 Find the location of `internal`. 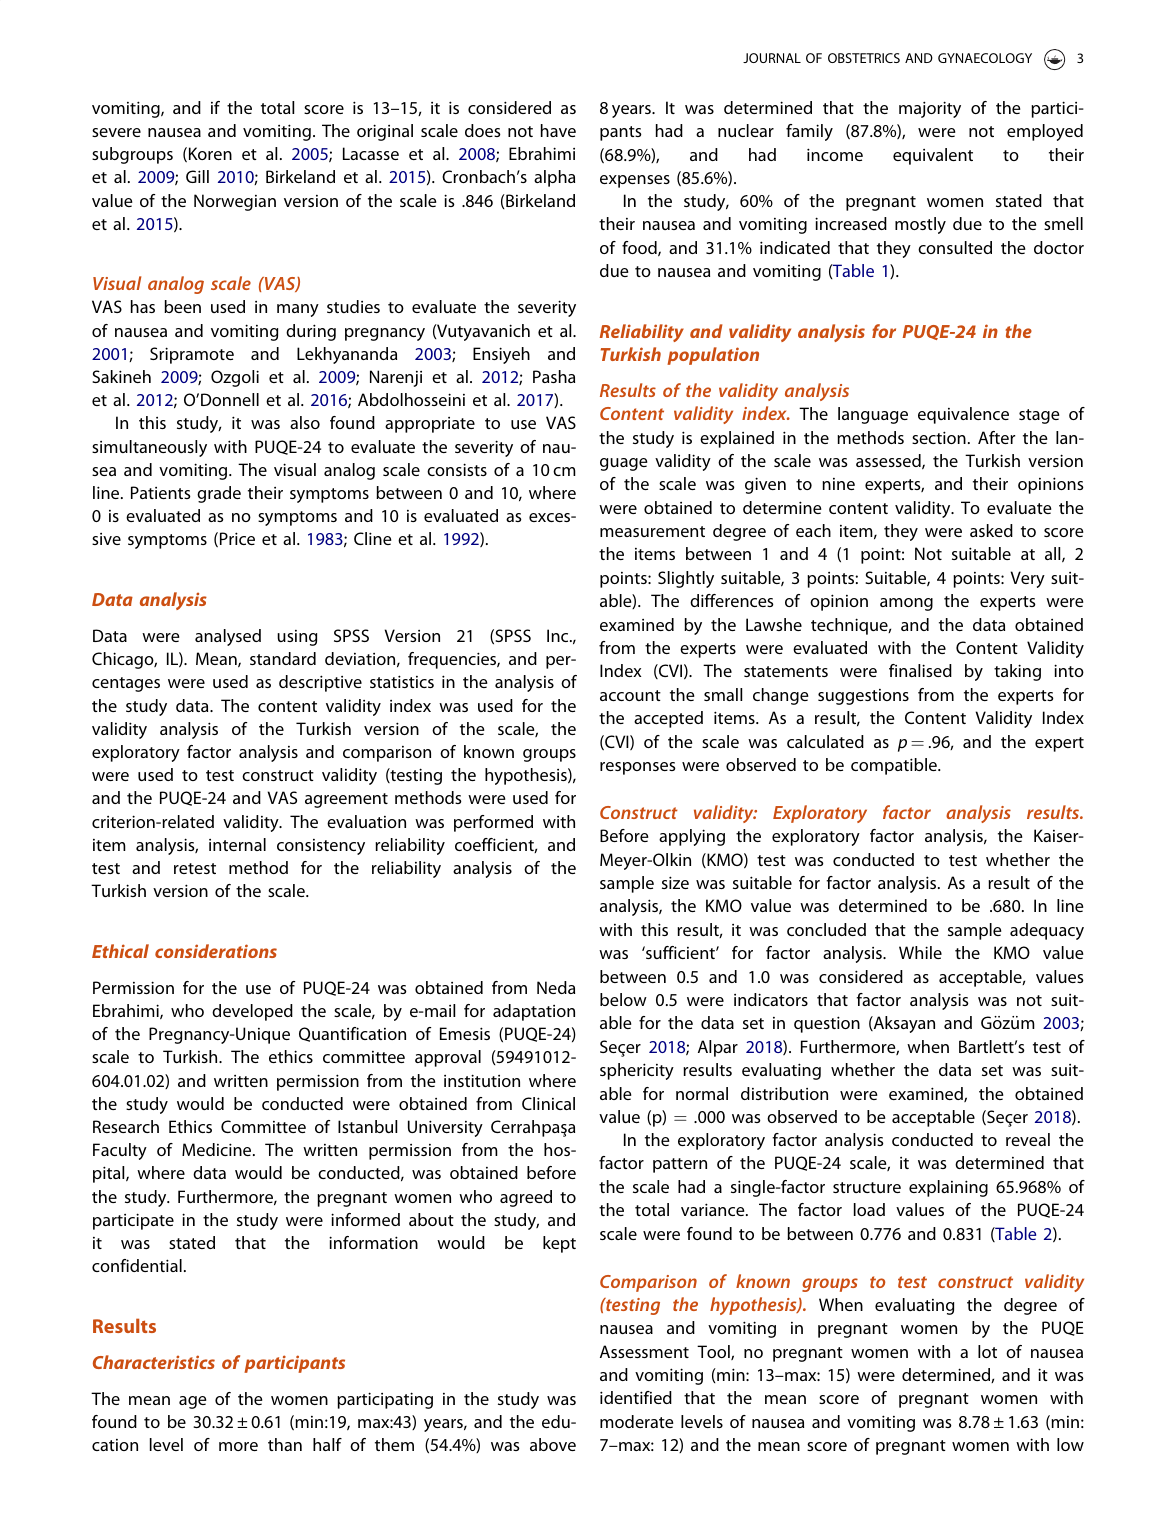

internal is located at coordinates (237, 844).
